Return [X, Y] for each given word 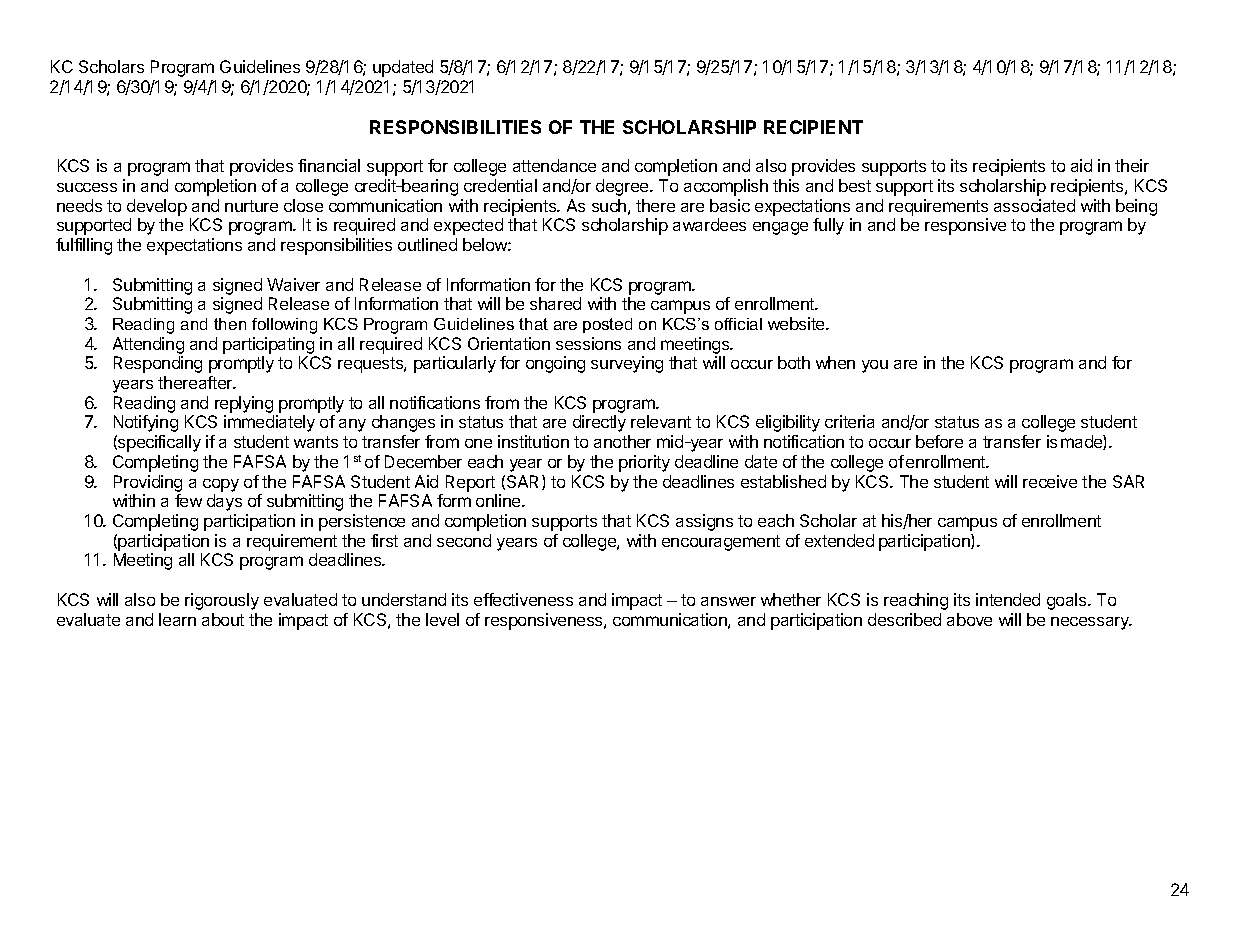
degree [623, 187]
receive [1050, 481]
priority [644, 463]
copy [221, 485]
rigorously [222, 601]
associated [1034, 205]
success [87, 187]
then [230, 324]
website [797, 323]
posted [607, 325]
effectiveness [523, 599]
